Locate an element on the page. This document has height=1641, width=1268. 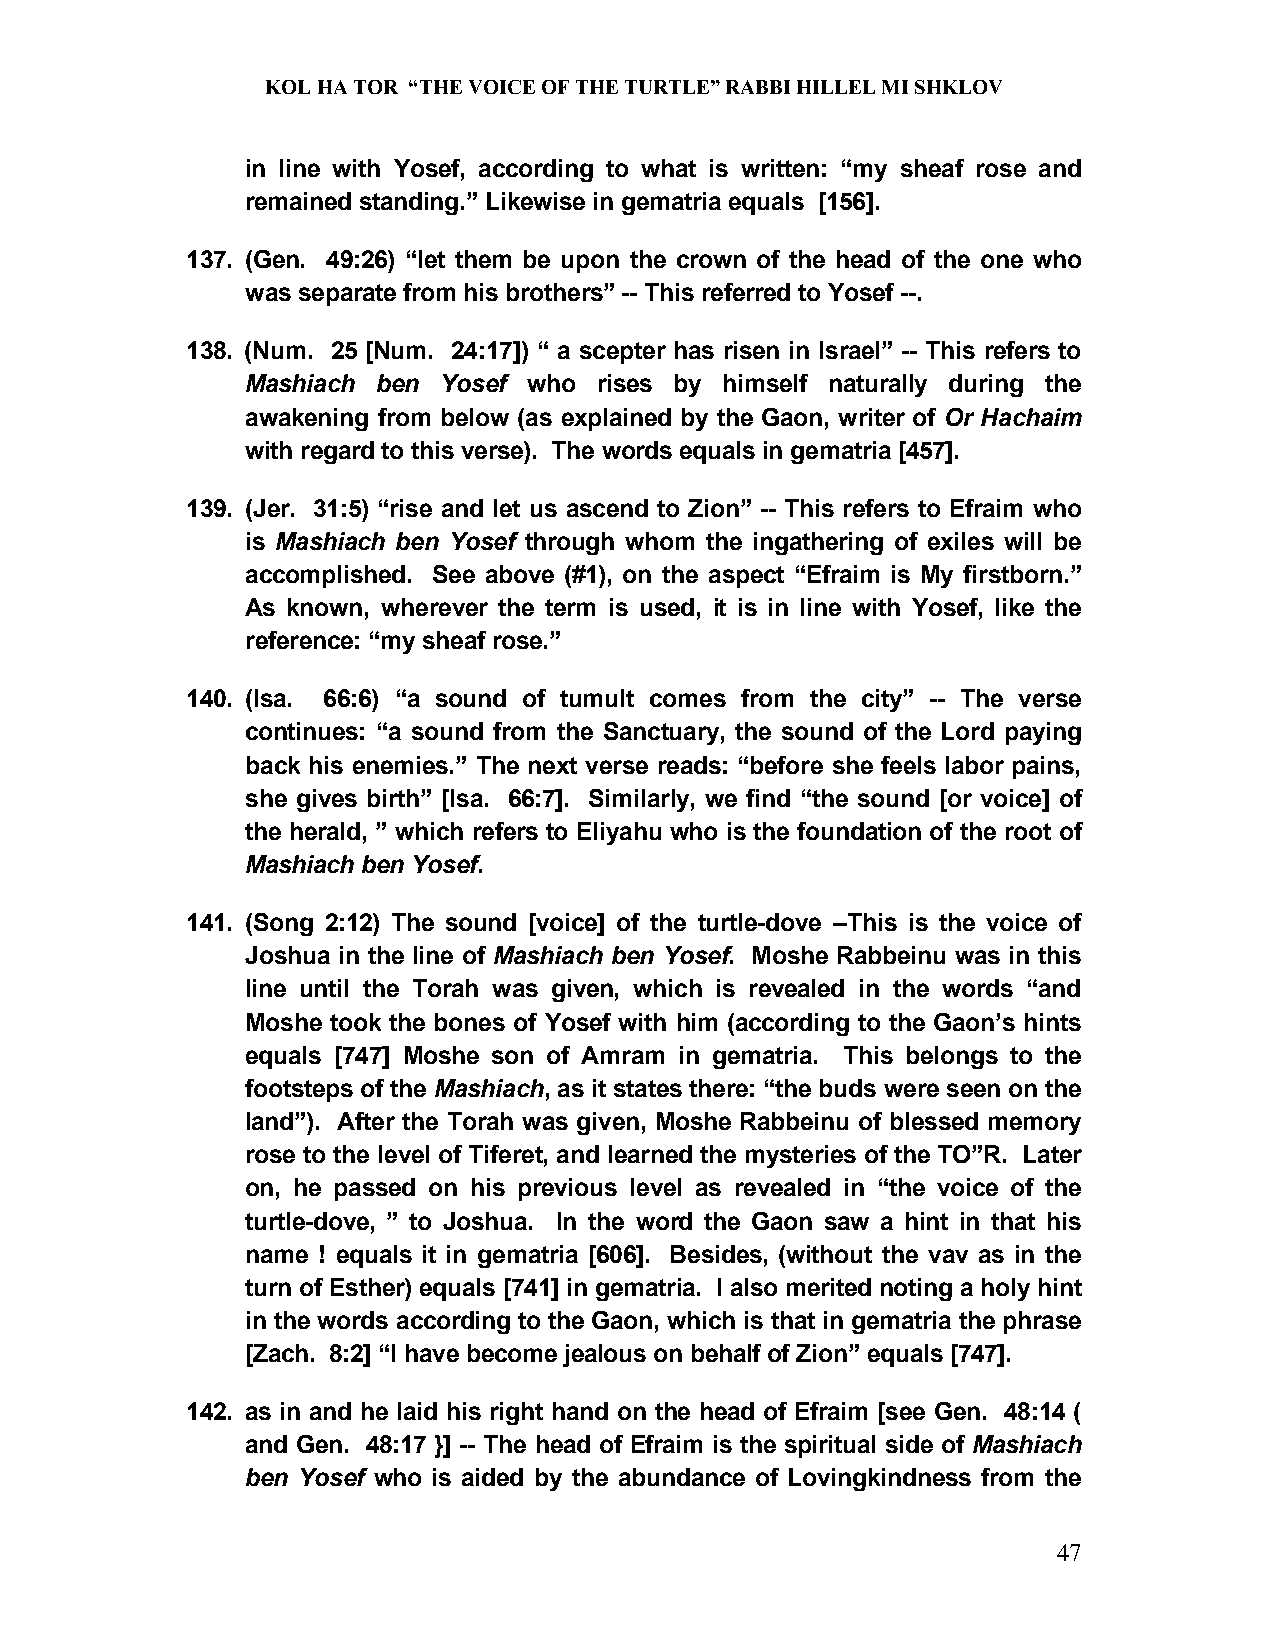
HILLEL is located at coordinates (836, 87).
